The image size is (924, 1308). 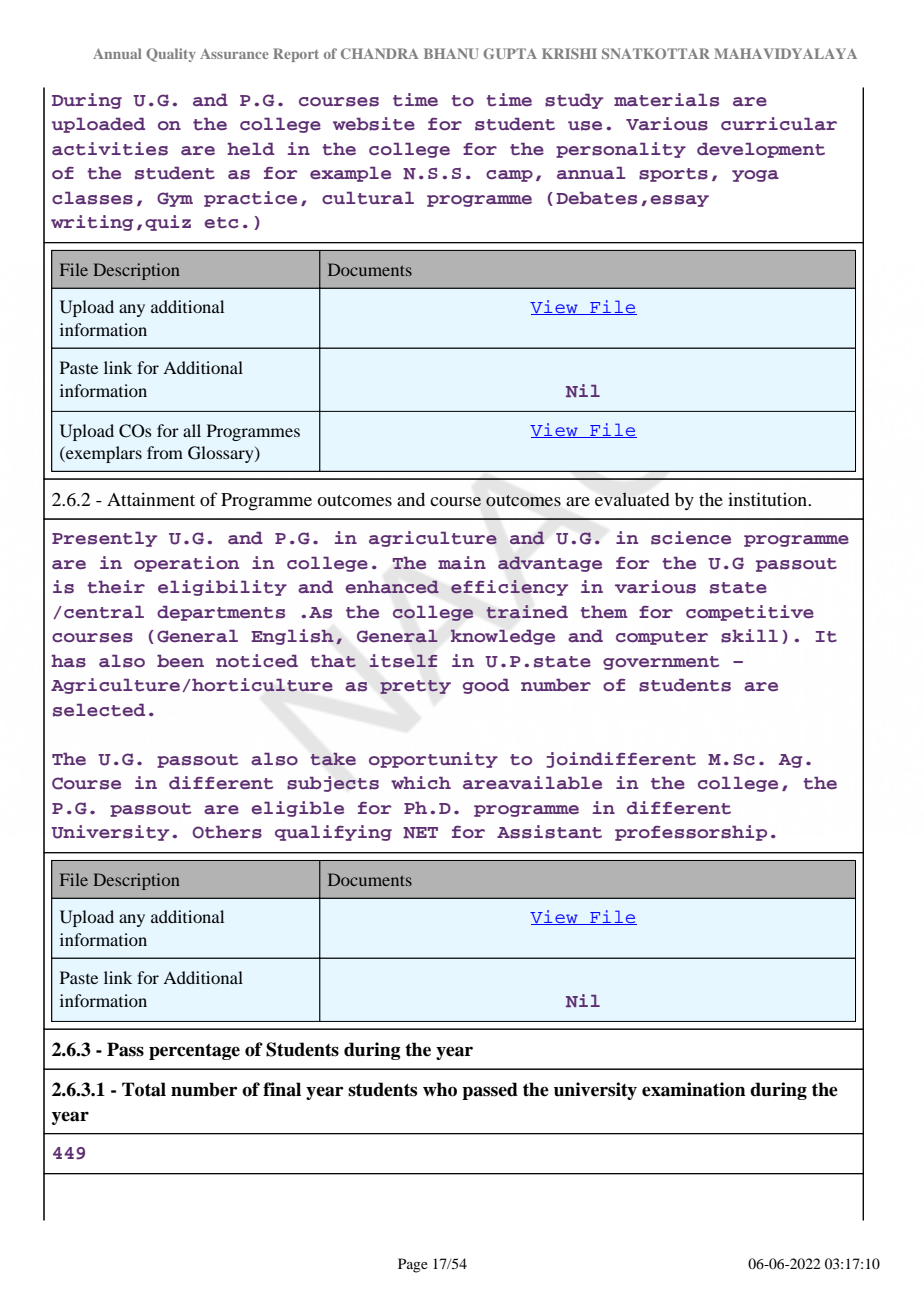 What do you see at coordinates (666, 100) in the screenshot?
I see `materials` at bounding box center [666, 100].
